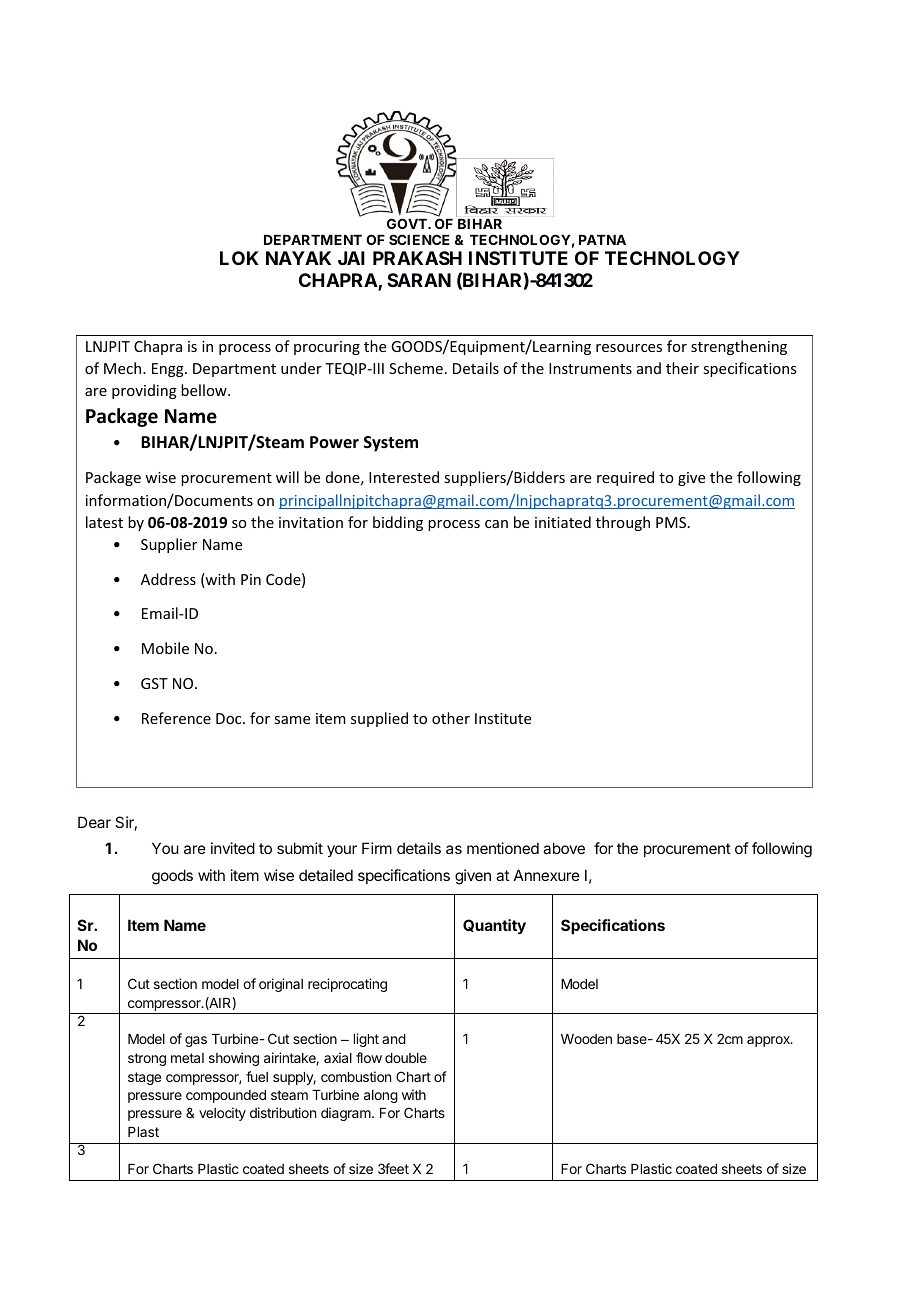  Describe the element at coordinates (233, 848) in the image. I see `invited` at that location.
